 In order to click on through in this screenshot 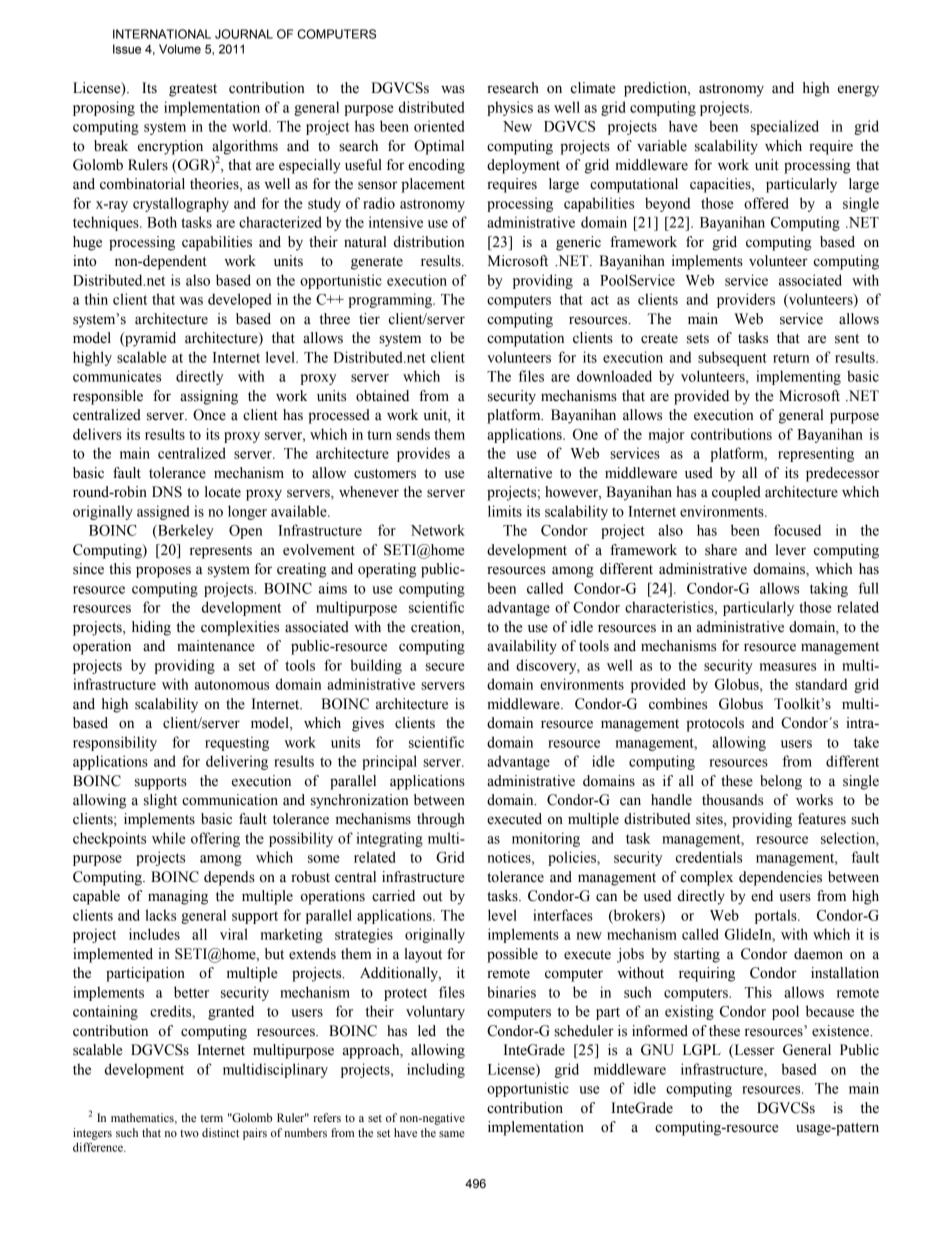, I will do `click(441, 820)`.
